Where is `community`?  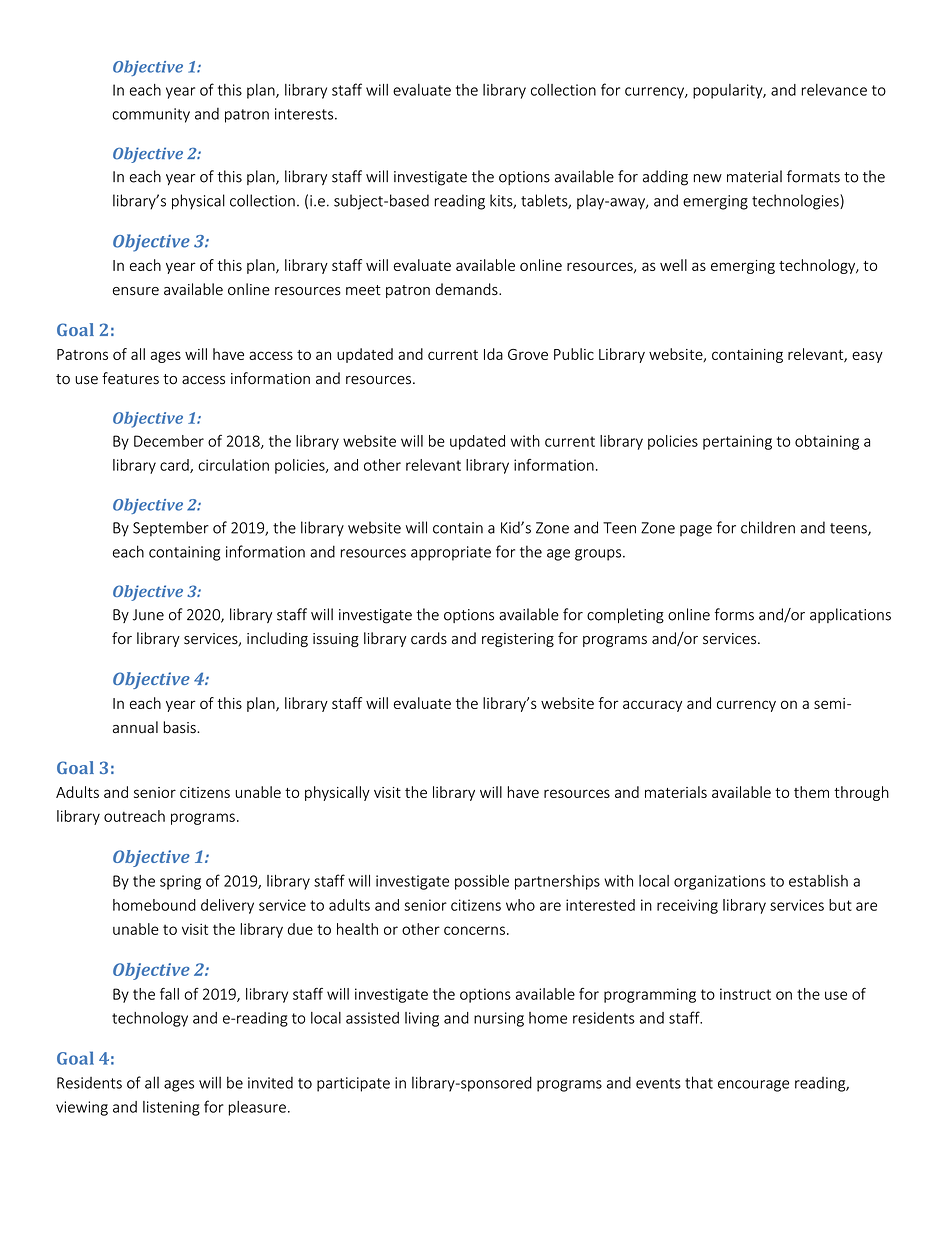
community is located at coordinates (151, 115).
